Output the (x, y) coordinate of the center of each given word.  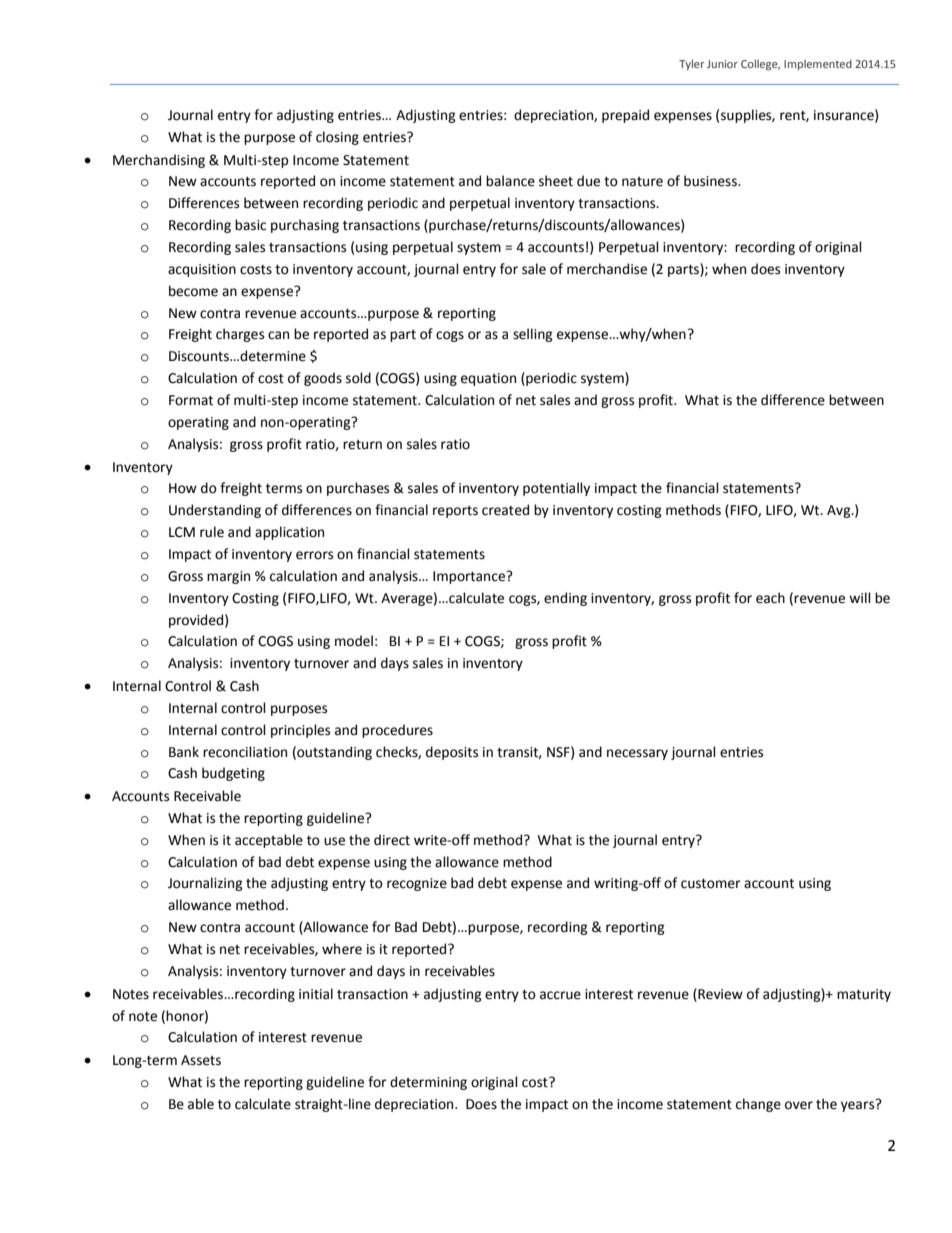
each (770, 598)
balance (510, 181)
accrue (560, 995)
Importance (470, 577)
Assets (201, 1060)
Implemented (818, 65)
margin (228, 577)
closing (337, 138)
